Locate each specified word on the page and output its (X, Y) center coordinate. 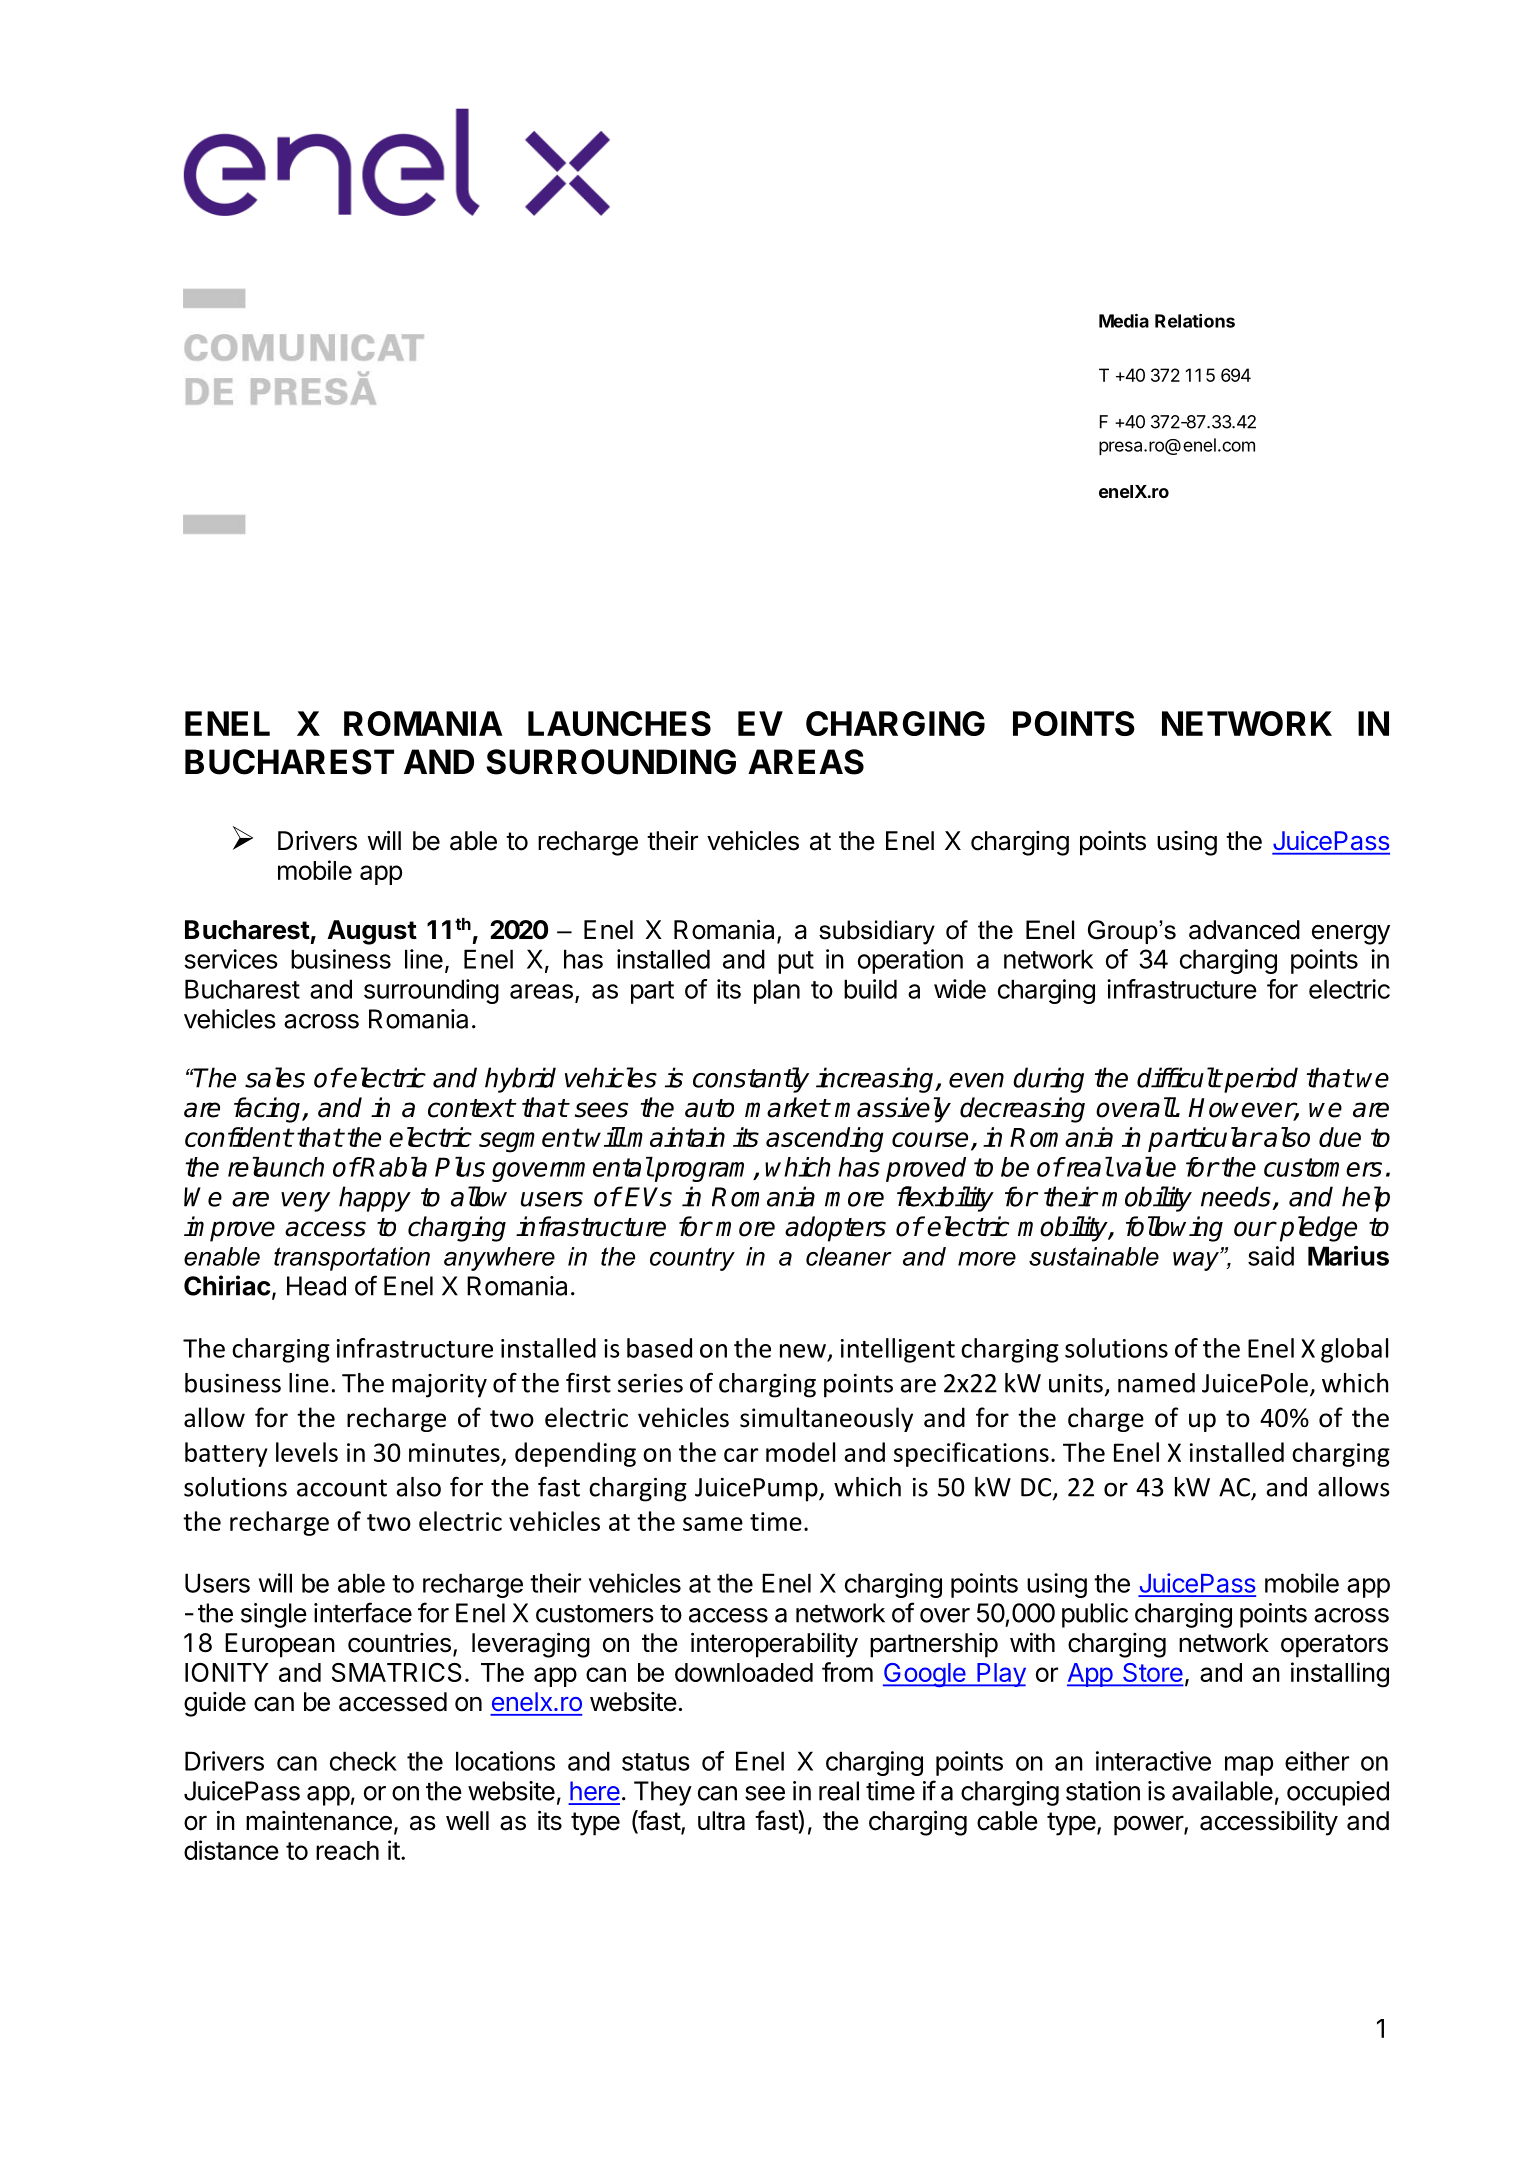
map (1249, 1766)
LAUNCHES (619, 723)
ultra (721, 1821)
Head (316, 1286)
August (372, 932)
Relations (1195, 321)
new (803, 1351)
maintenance (319, 1821)
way (1197, 1261)
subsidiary (877, 932)
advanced (1244, 930)
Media (1124, 320)
